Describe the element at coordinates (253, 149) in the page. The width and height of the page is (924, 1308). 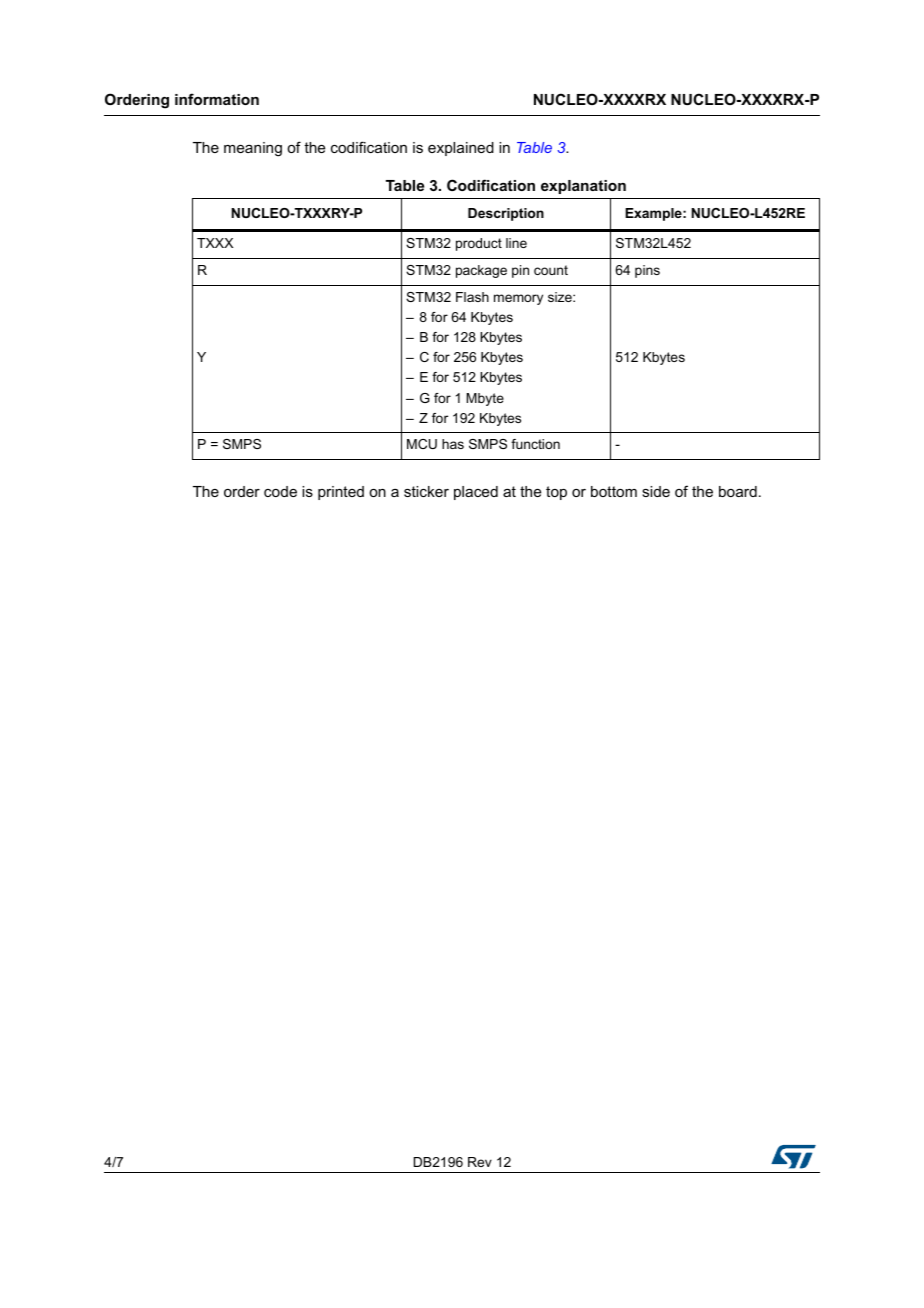
I see `meaning` at that location.
